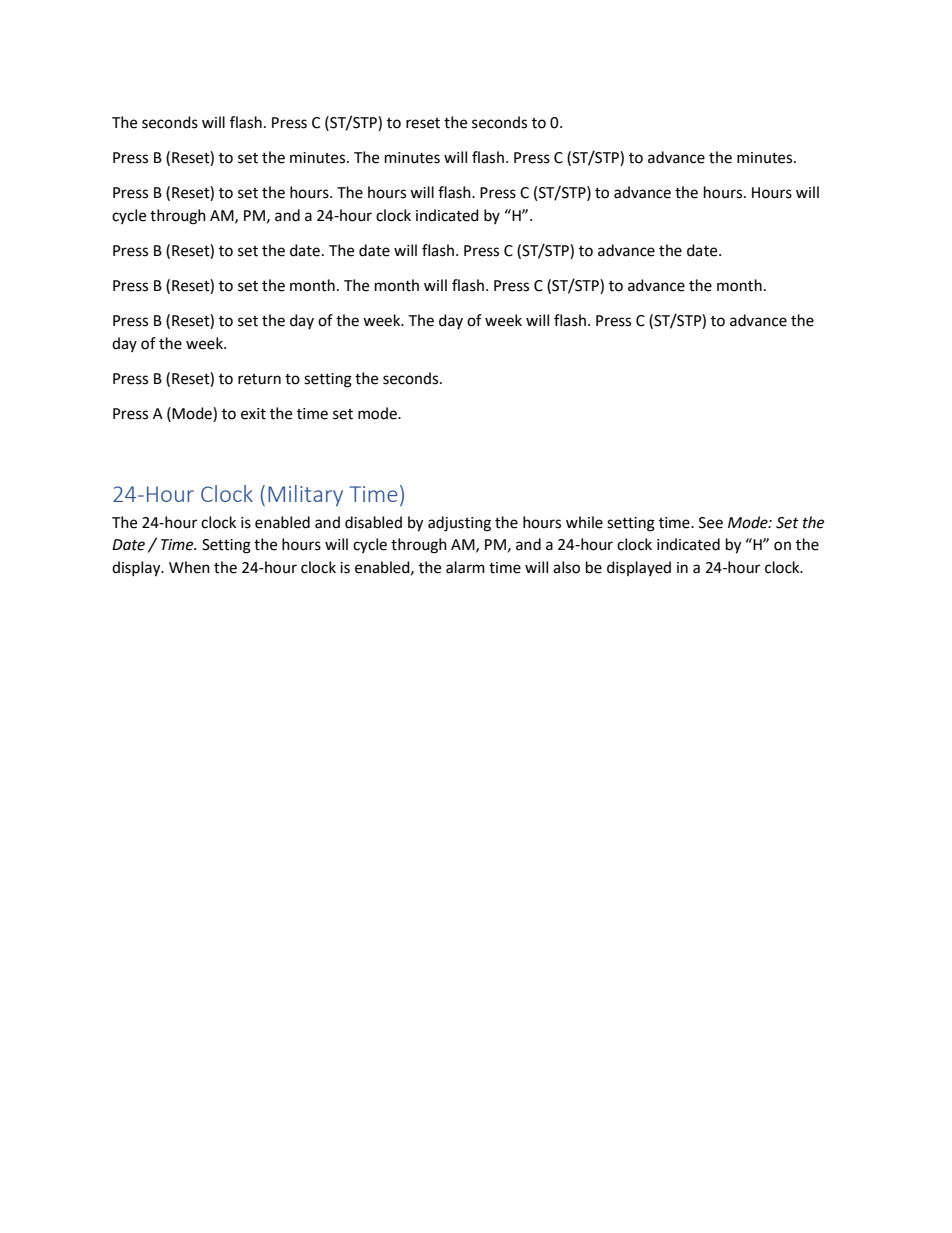 The width and height of the page is (952, 1233). What do you see at coordinates (189, 567) in the page?
I see `When` at bounding box center [189, 567].
